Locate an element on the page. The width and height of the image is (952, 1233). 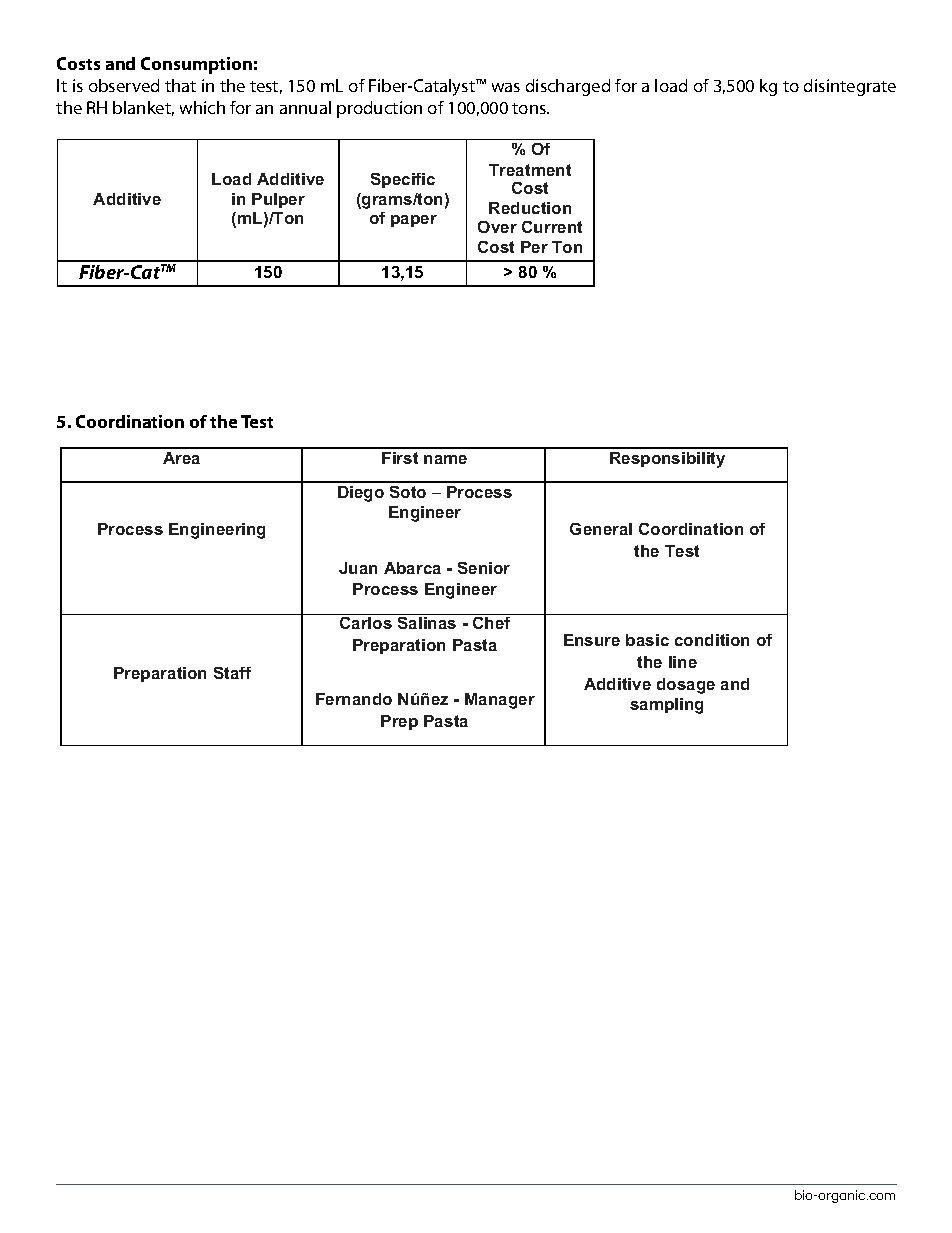
Soto is located at coordinates (408, 492).
